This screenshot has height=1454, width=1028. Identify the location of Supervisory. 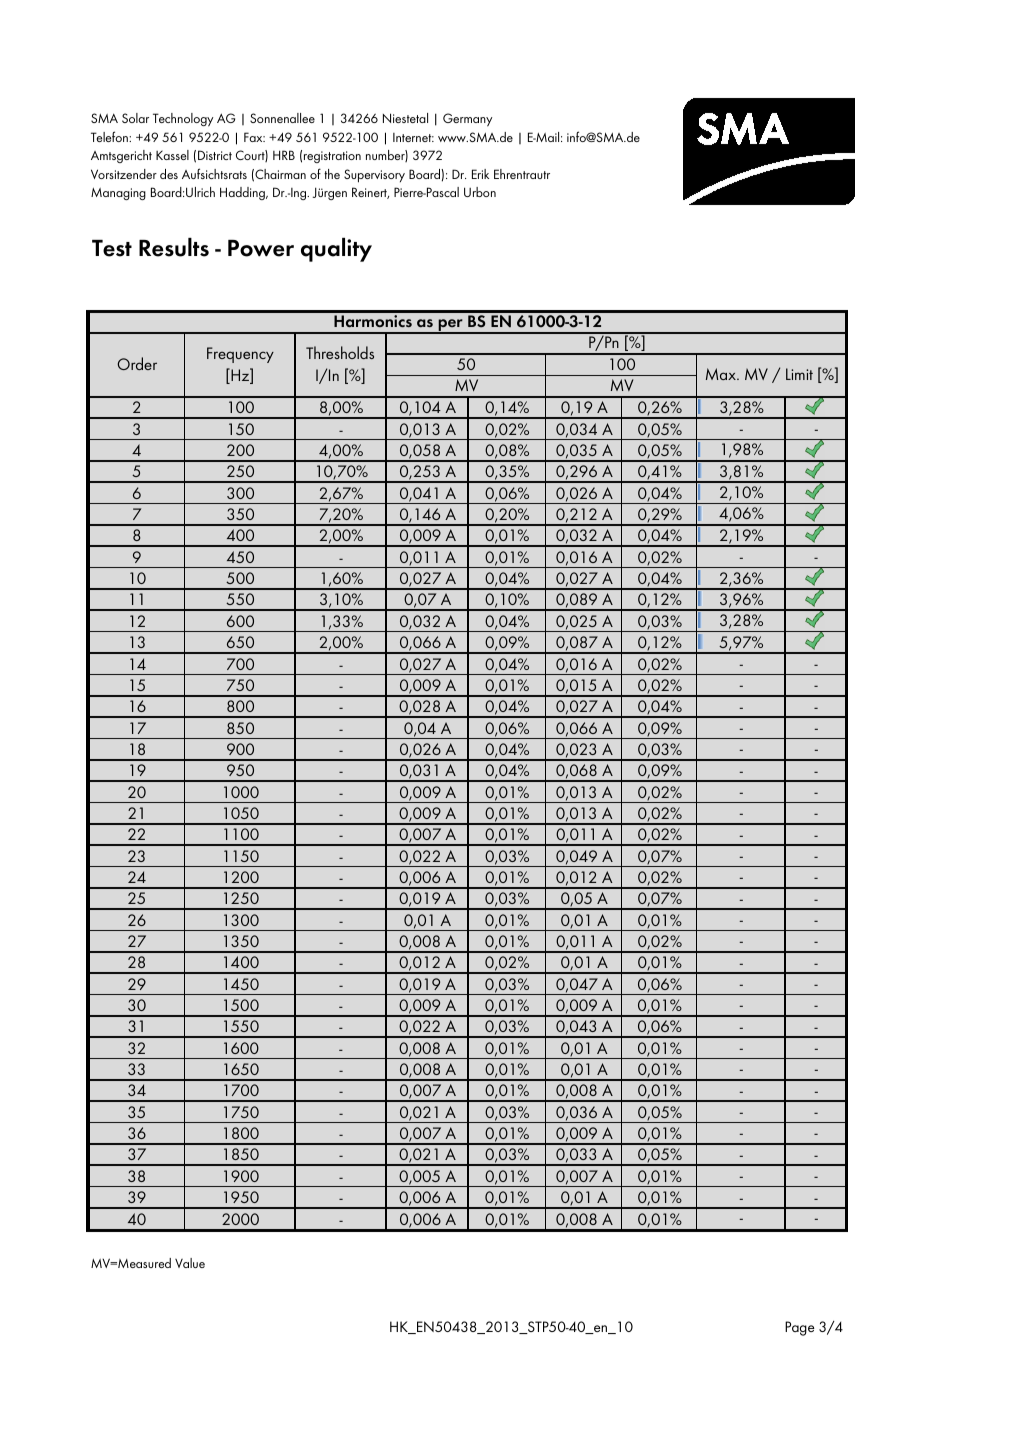
(374, 176).
